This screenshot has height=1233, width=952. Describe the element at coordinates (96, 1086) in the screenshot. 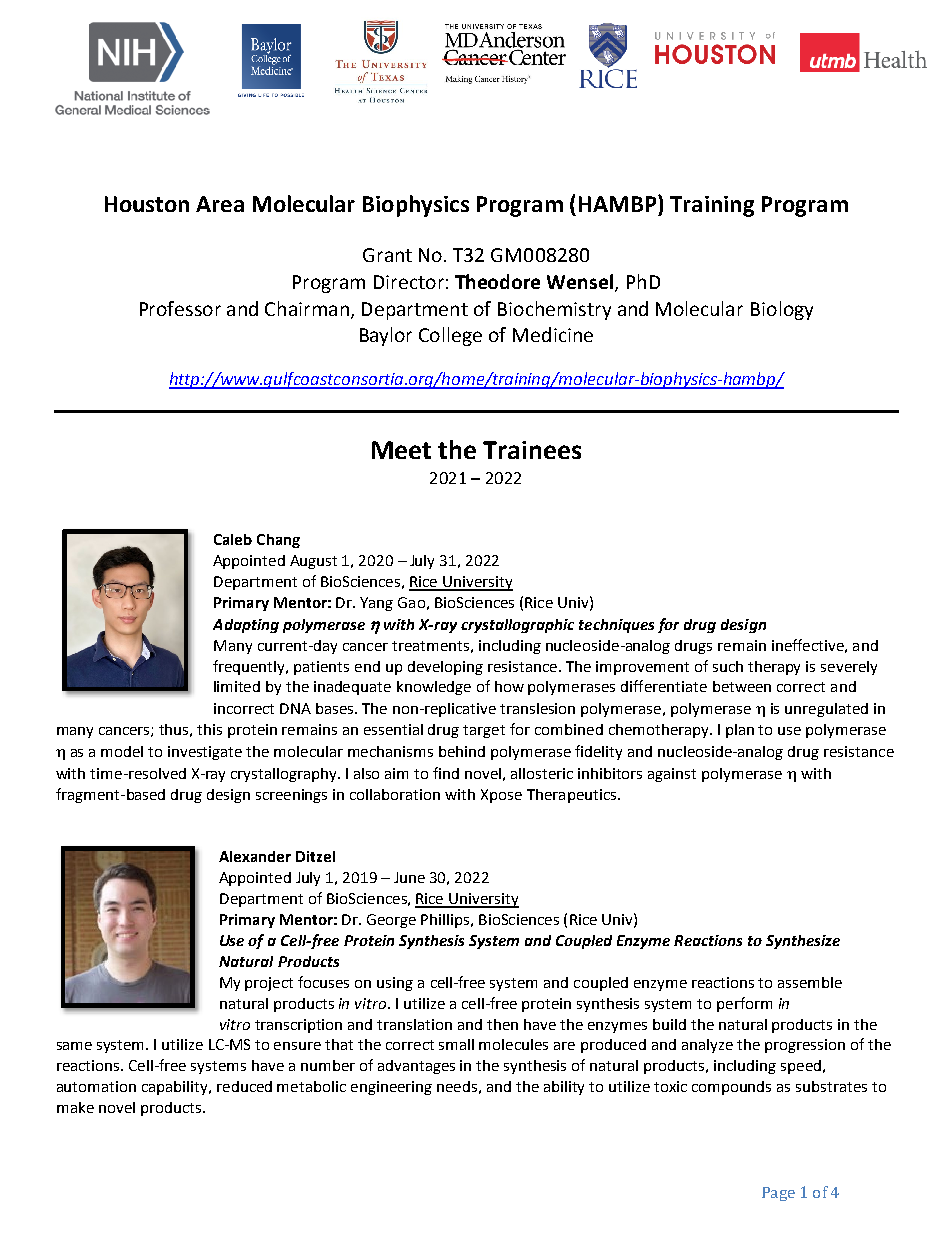

I see `automation` at that location.
